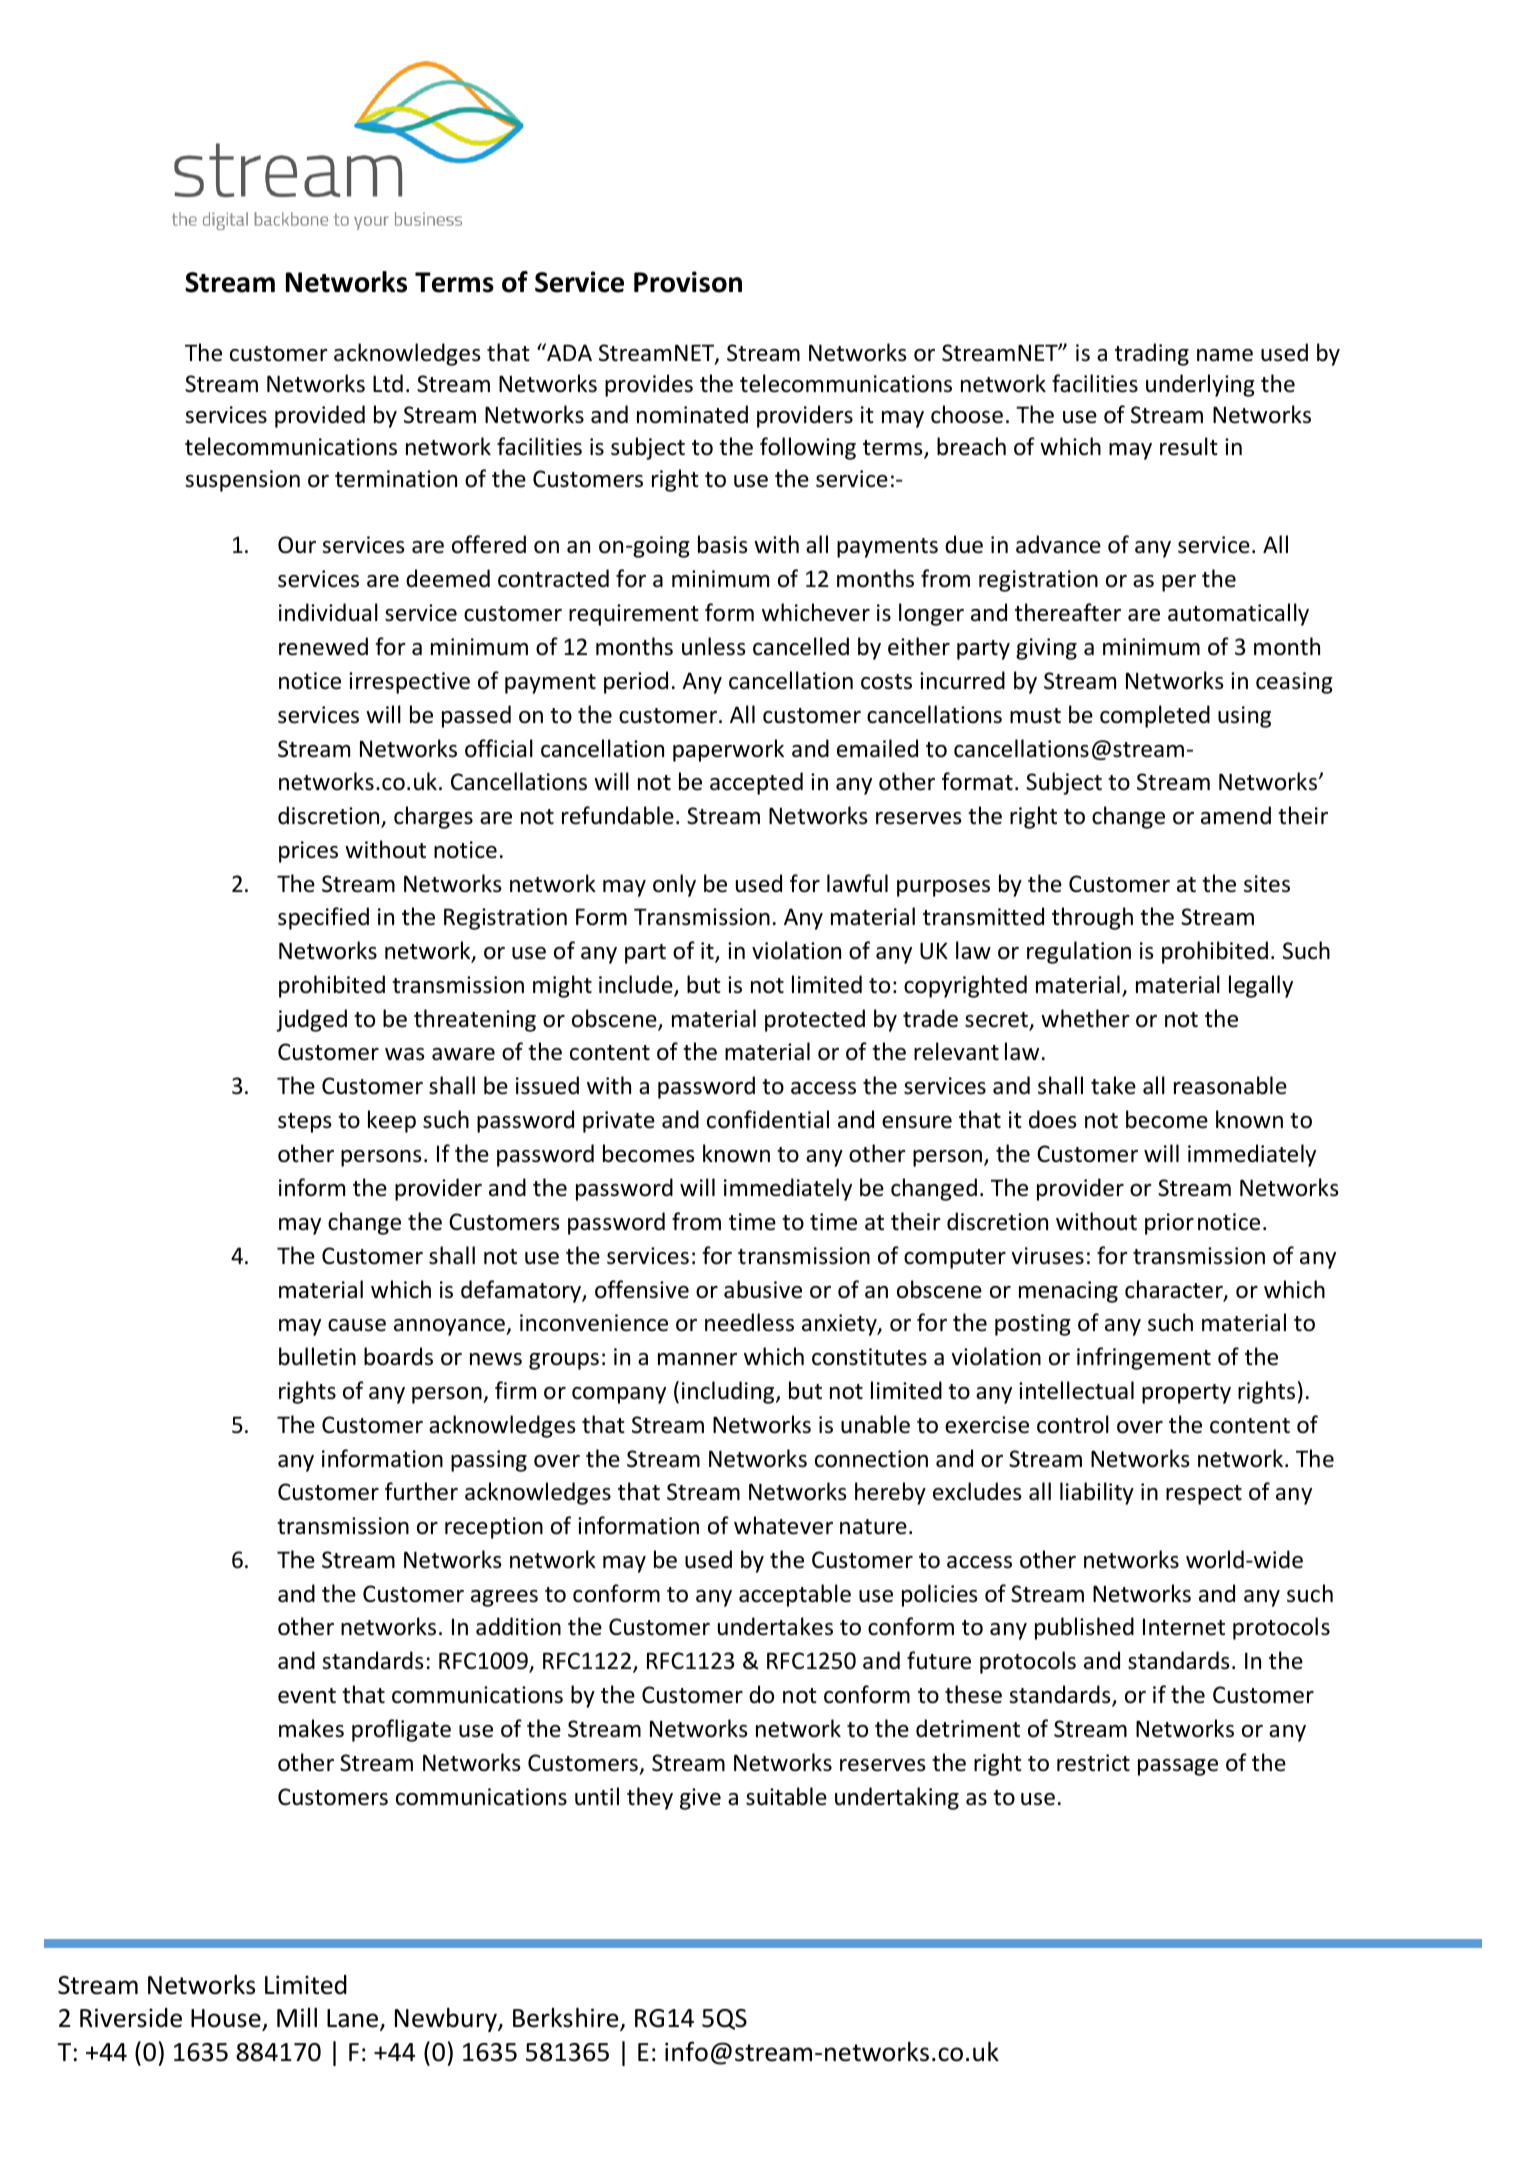  What do you see at coordinates (567, 2019) in the screenshot?
I see `Berkshire` at bounding box center [567, 2019].
